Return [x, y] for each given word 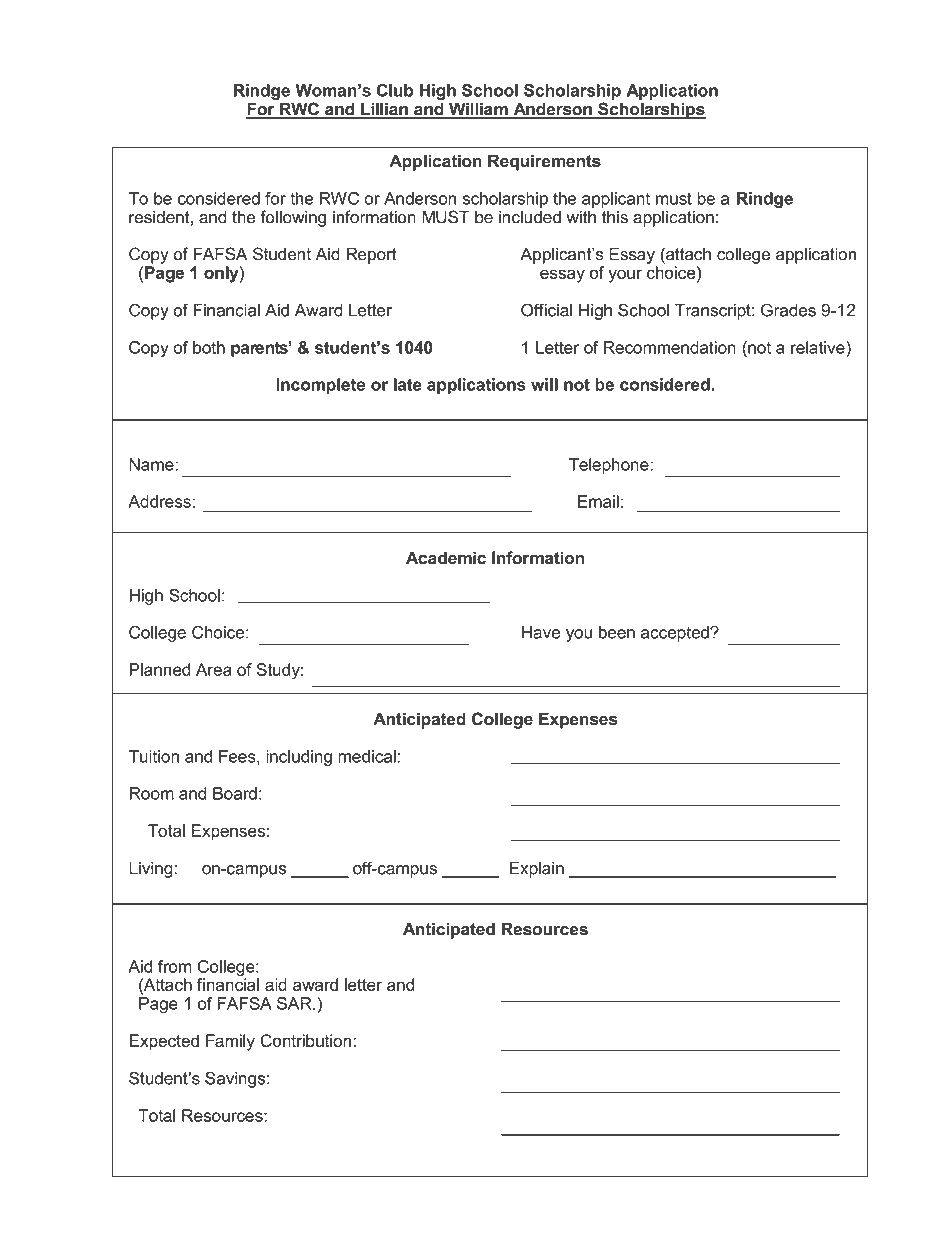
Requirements [544, 162]
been [617, 632]
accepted [676, 634]
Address [159, 501]
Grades [788, 310]
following [293, 218]
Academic [446, 558]
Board [235, 793]
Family [230, 1042]
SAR [295, 1003]
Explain [536, 869]
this [615, 217]
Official [547, 310]
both [209, 347]
